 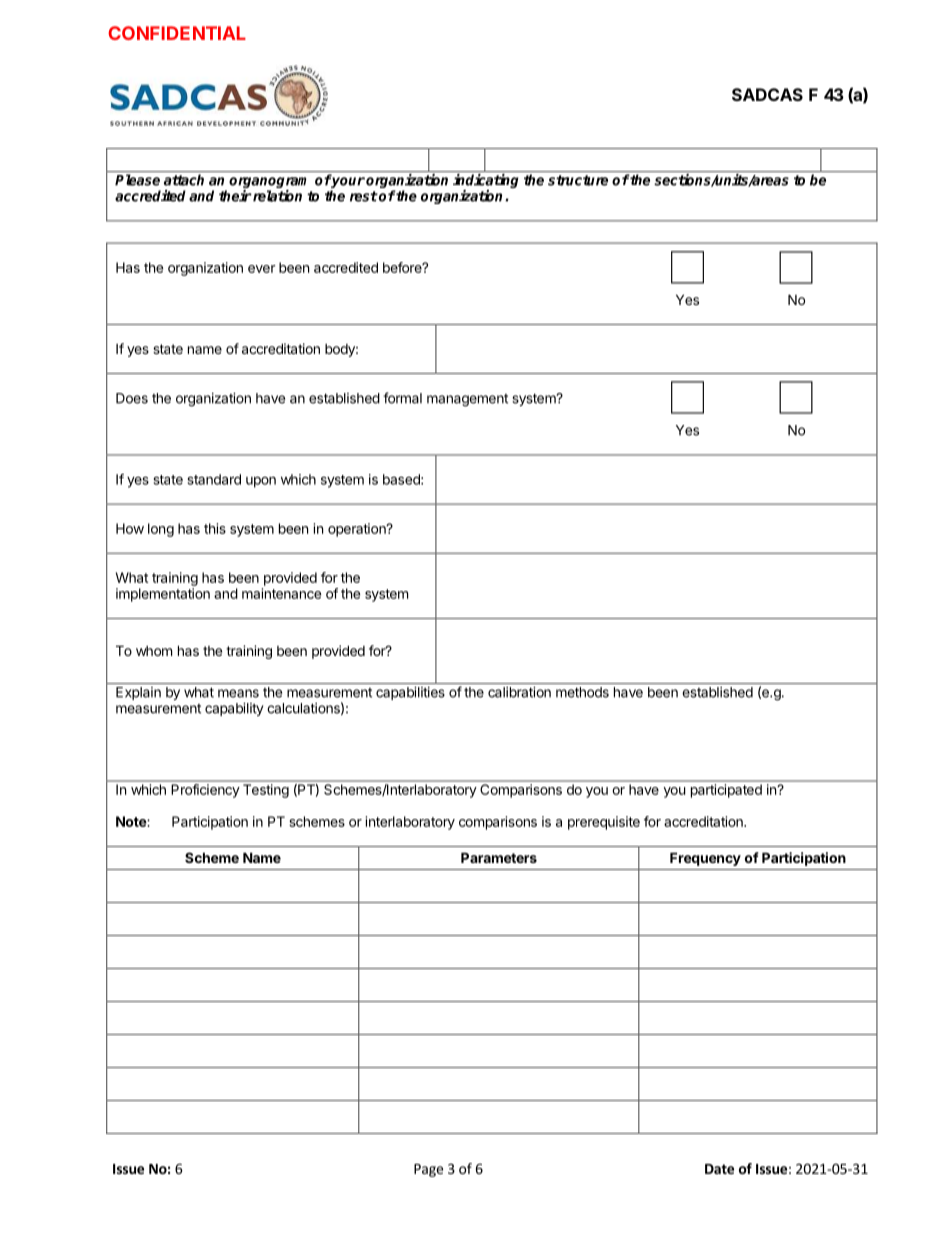 I want to click on rest, so click(x=364, y=196).
